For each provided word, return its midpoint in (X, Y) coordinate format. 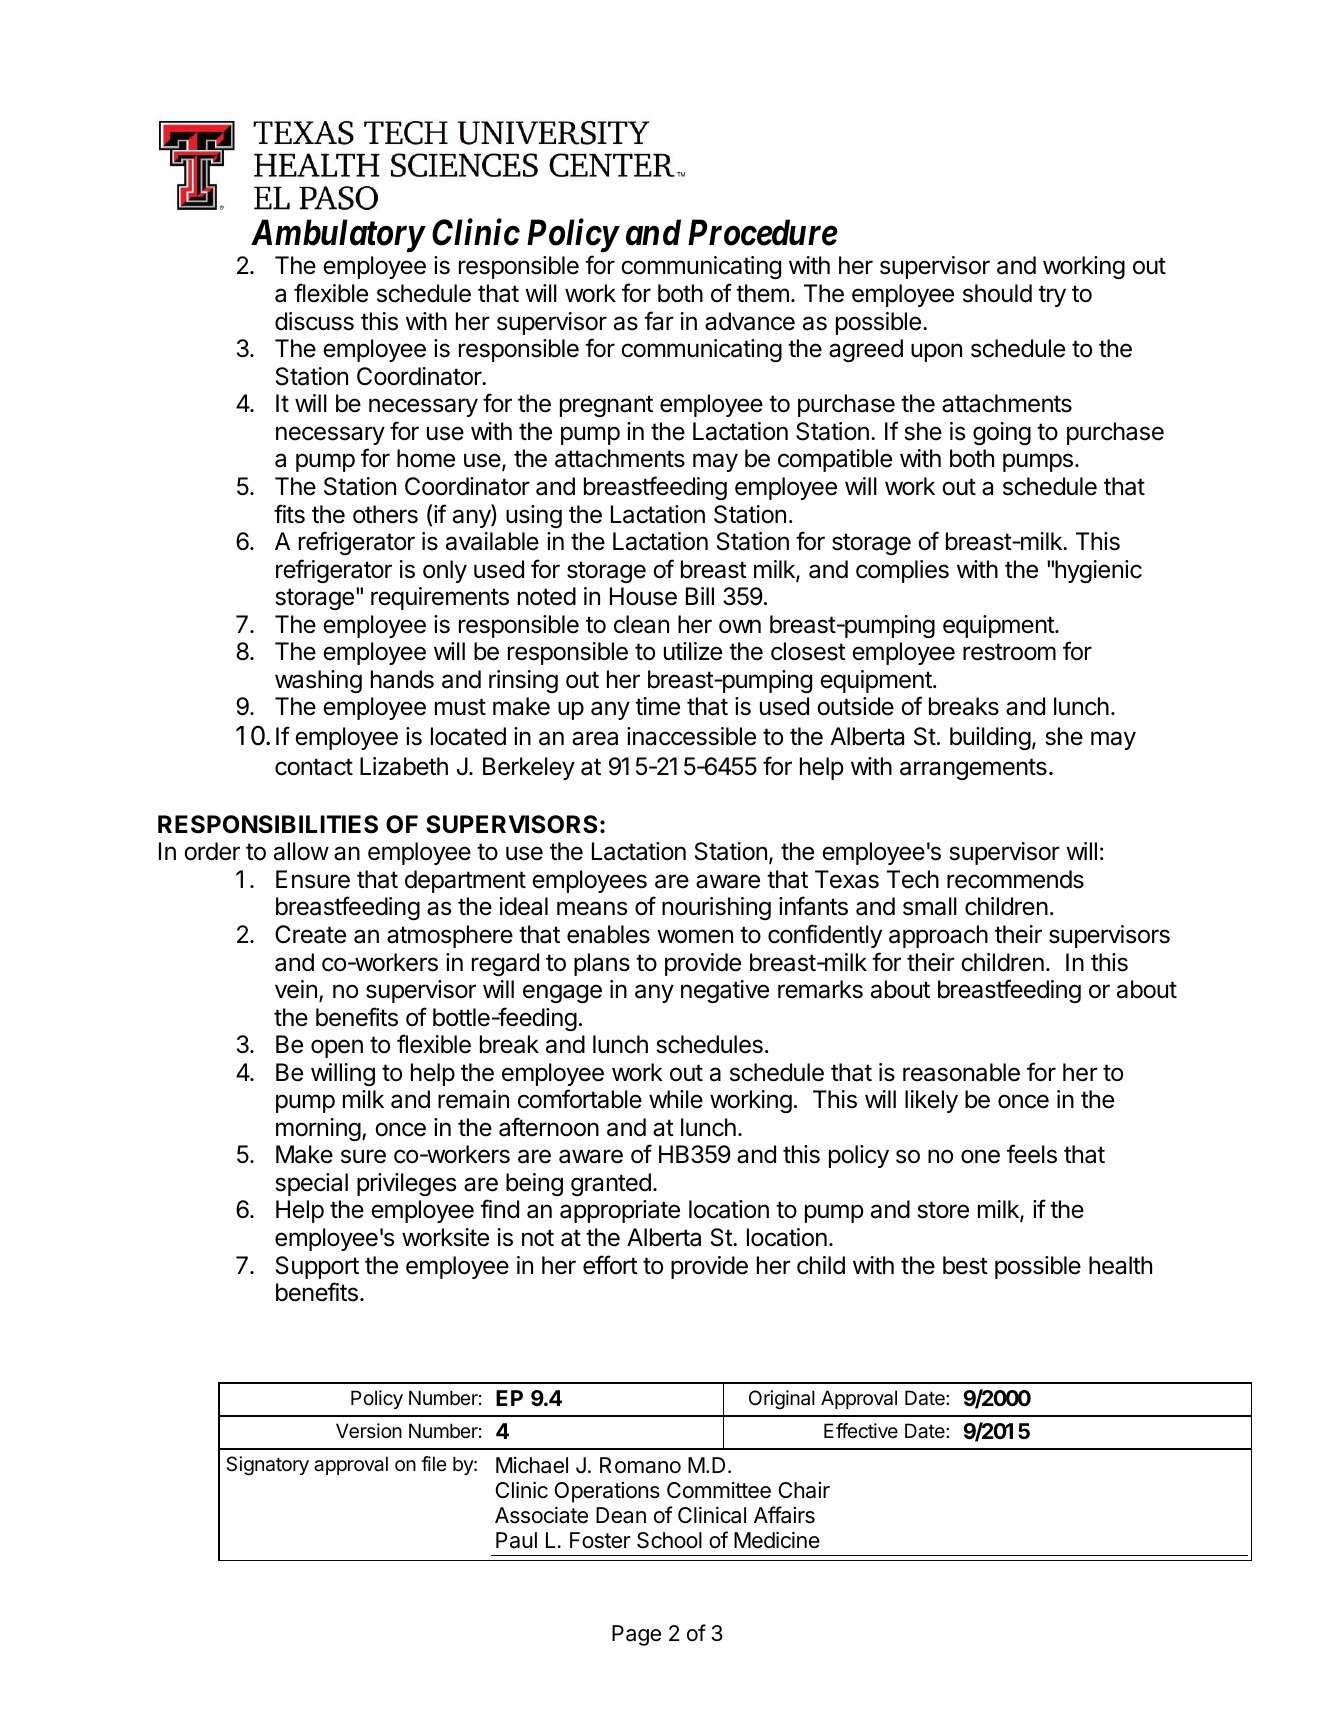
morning (318, 1129)
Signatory (267, 1466)
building (990, 738)
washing (318, 681)
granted (611, 1184)
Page (636, 1635)
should (997, 293)
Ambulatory (337, 235)
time (657, 706)
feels (1032, 1154)
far (659, 321)
